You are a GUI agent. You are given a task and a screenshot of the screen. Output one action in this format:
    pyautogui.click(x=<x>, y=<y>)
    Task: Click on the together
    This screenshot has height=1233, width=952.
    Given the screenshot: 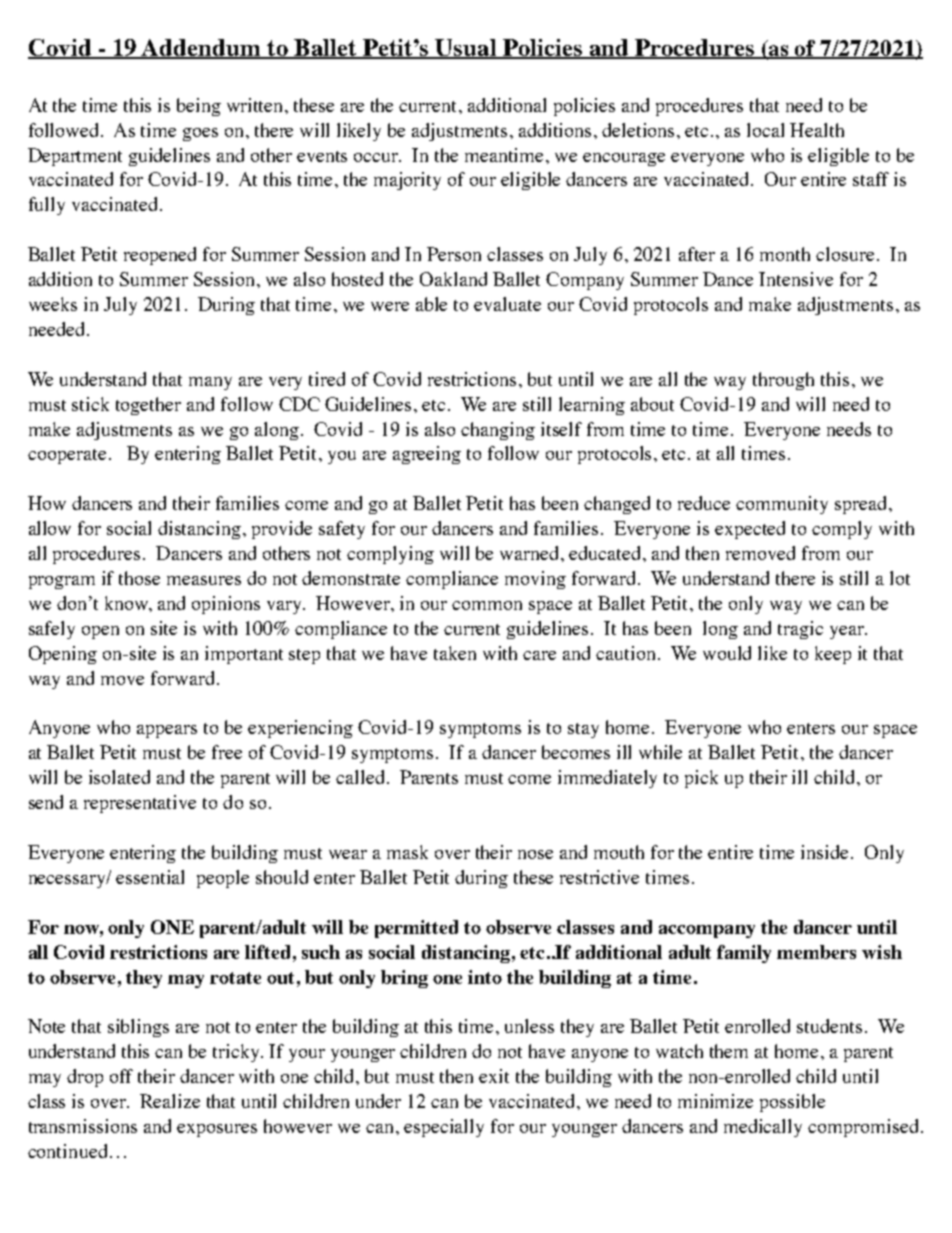 What is the action you would take?
    pyautogui.click(x=148, y=406)
